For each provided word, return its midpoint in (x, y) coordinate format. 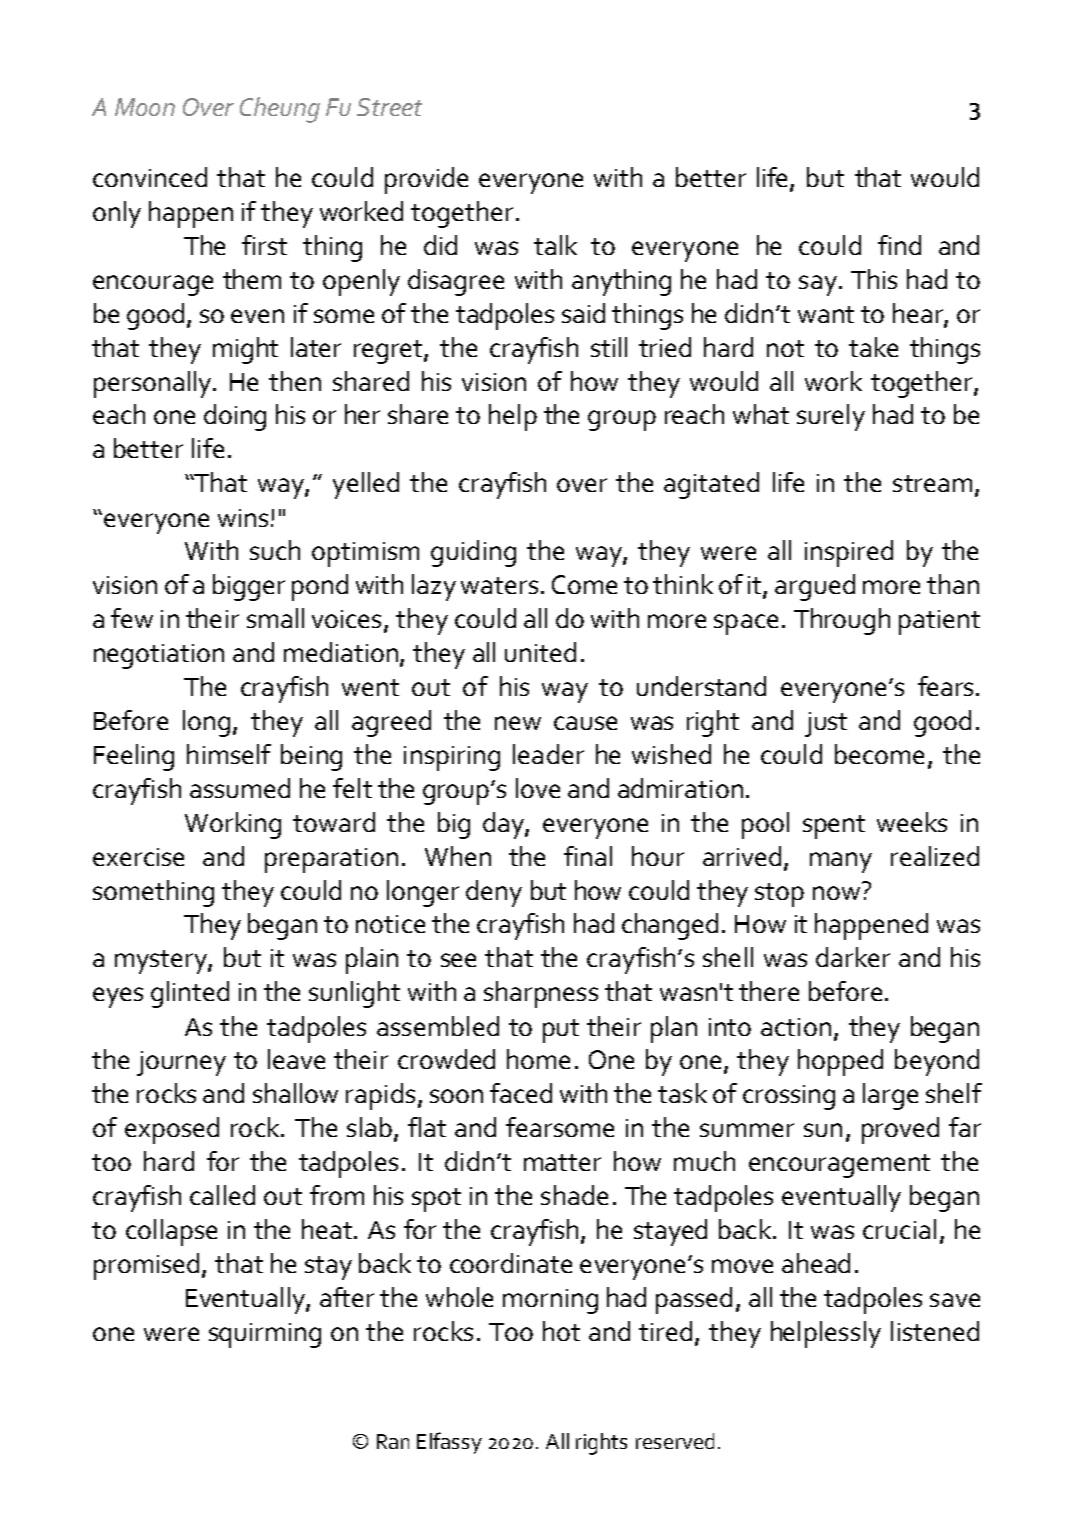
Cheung (280, 110)
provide (426, 180)
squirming (265, 1335)
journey (181, 1063)
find (899, 245)
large (890, 1096)
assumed (240, 788)
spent (834, 827)
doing (235, 417)
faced (521, 1093)
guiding (473, 553)
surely (831, 417)
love (538, 788)
